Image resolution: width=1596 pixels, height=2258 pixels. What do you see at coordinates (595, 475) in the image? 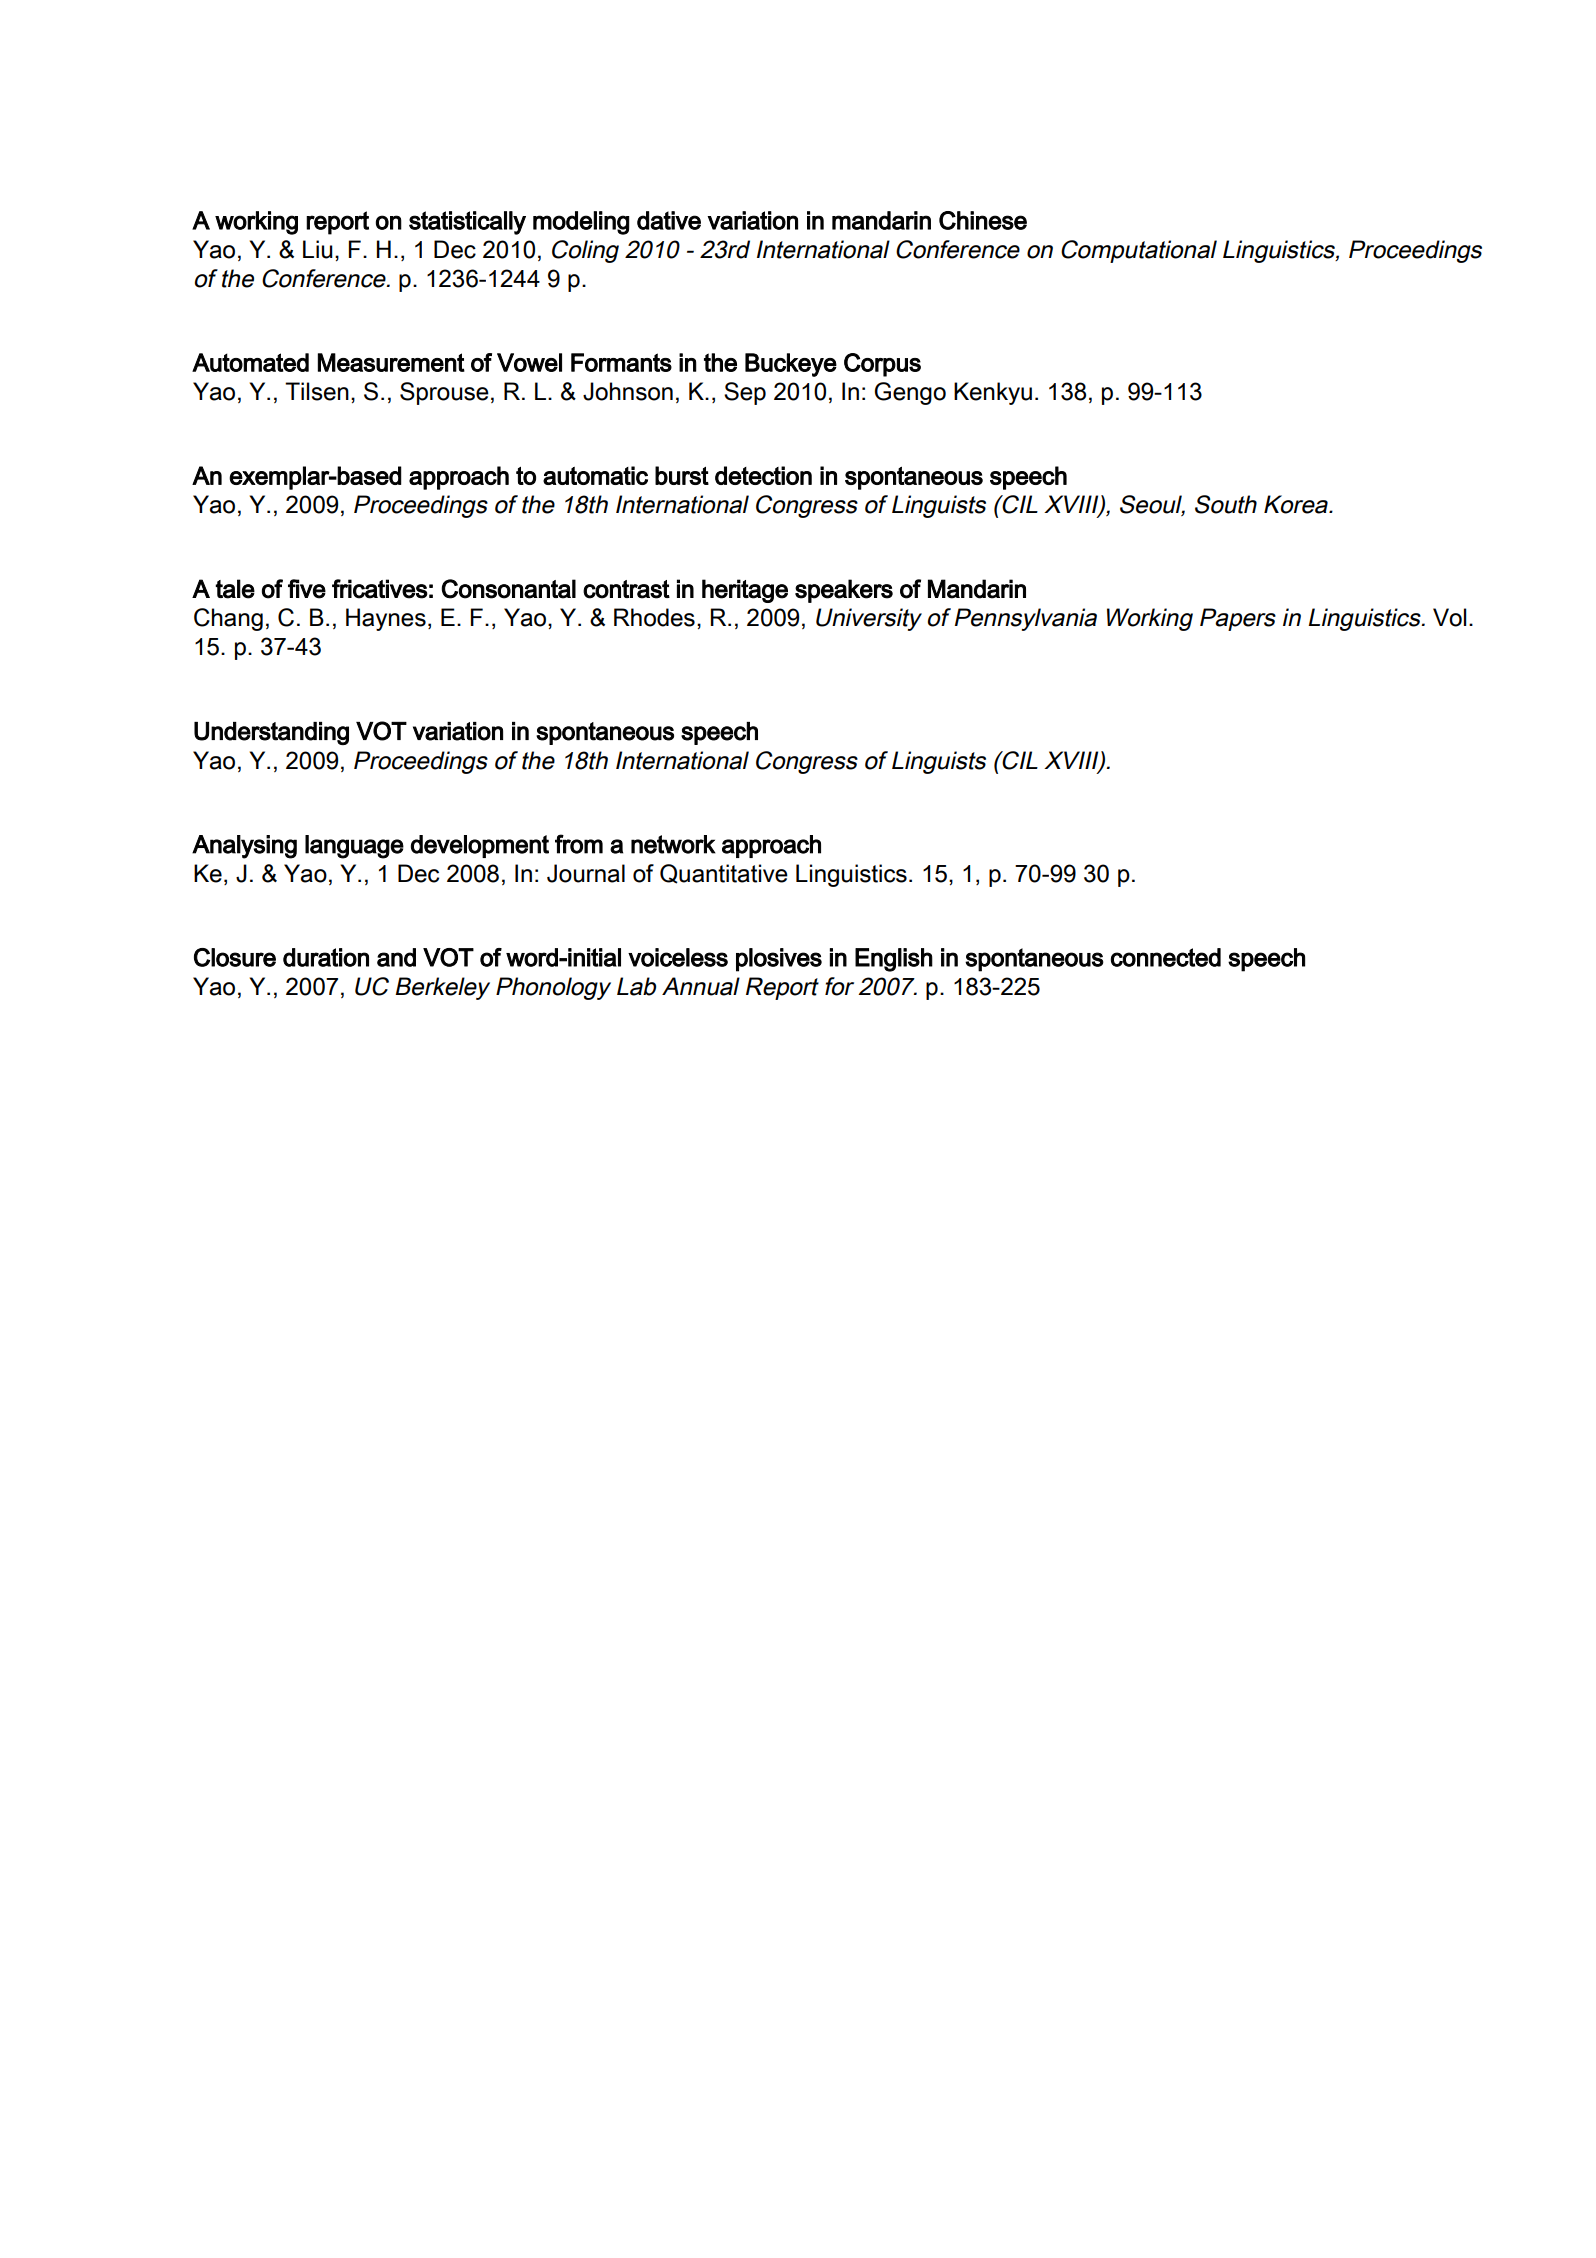
I see `automatic` at bounding box center [595, 475].
